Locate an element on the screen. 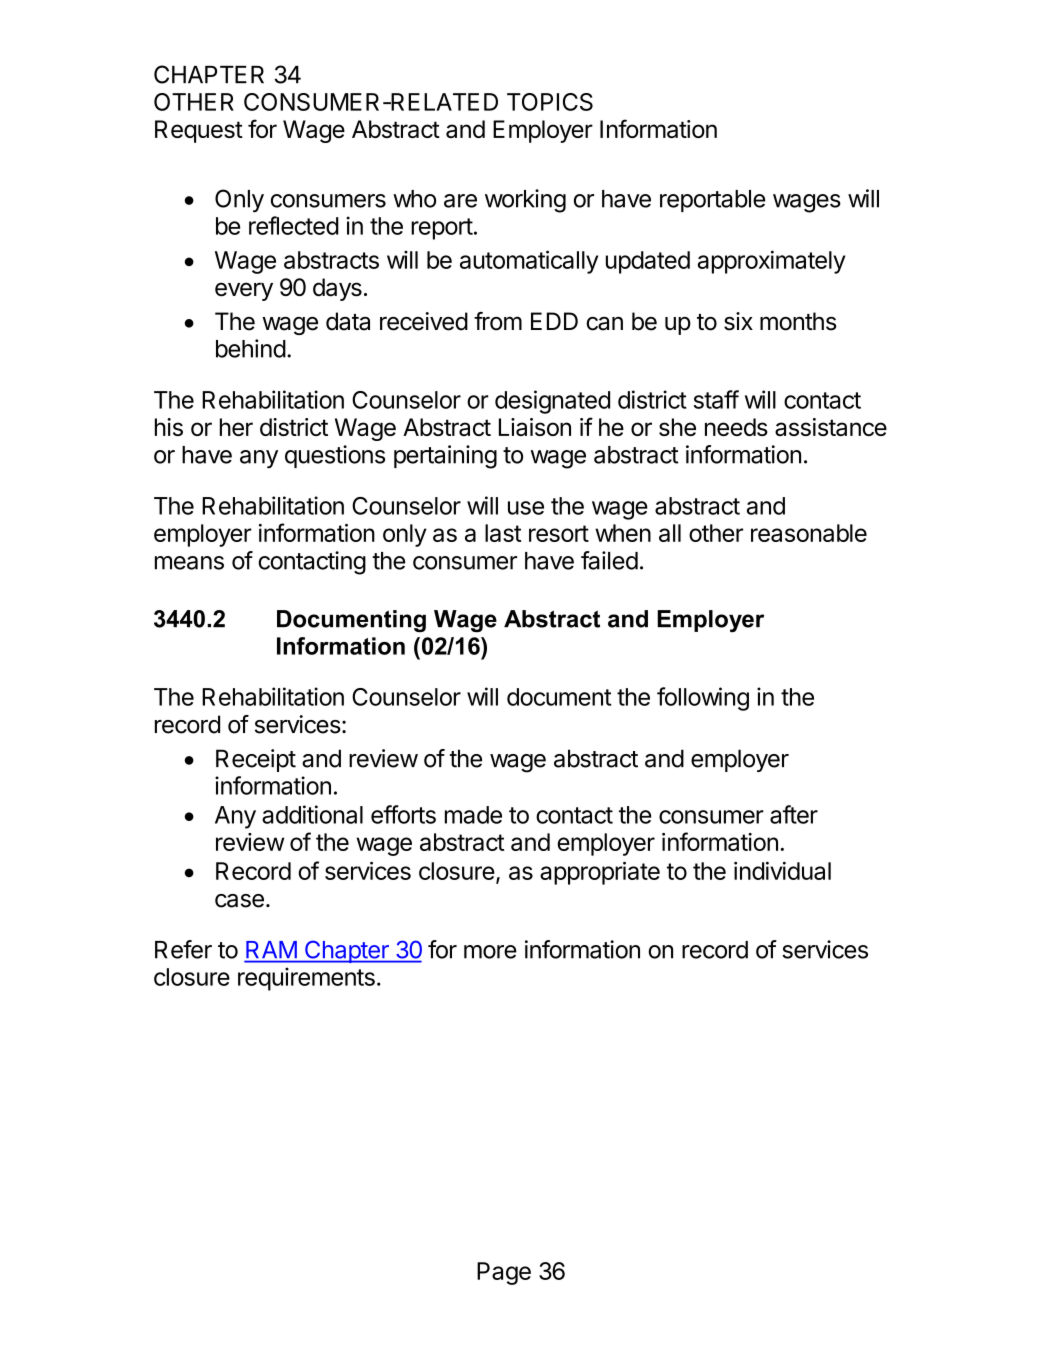 Image resolution: width=1040 pixels, height=1346 pixels. behind is located at coordinates (251, 348).
